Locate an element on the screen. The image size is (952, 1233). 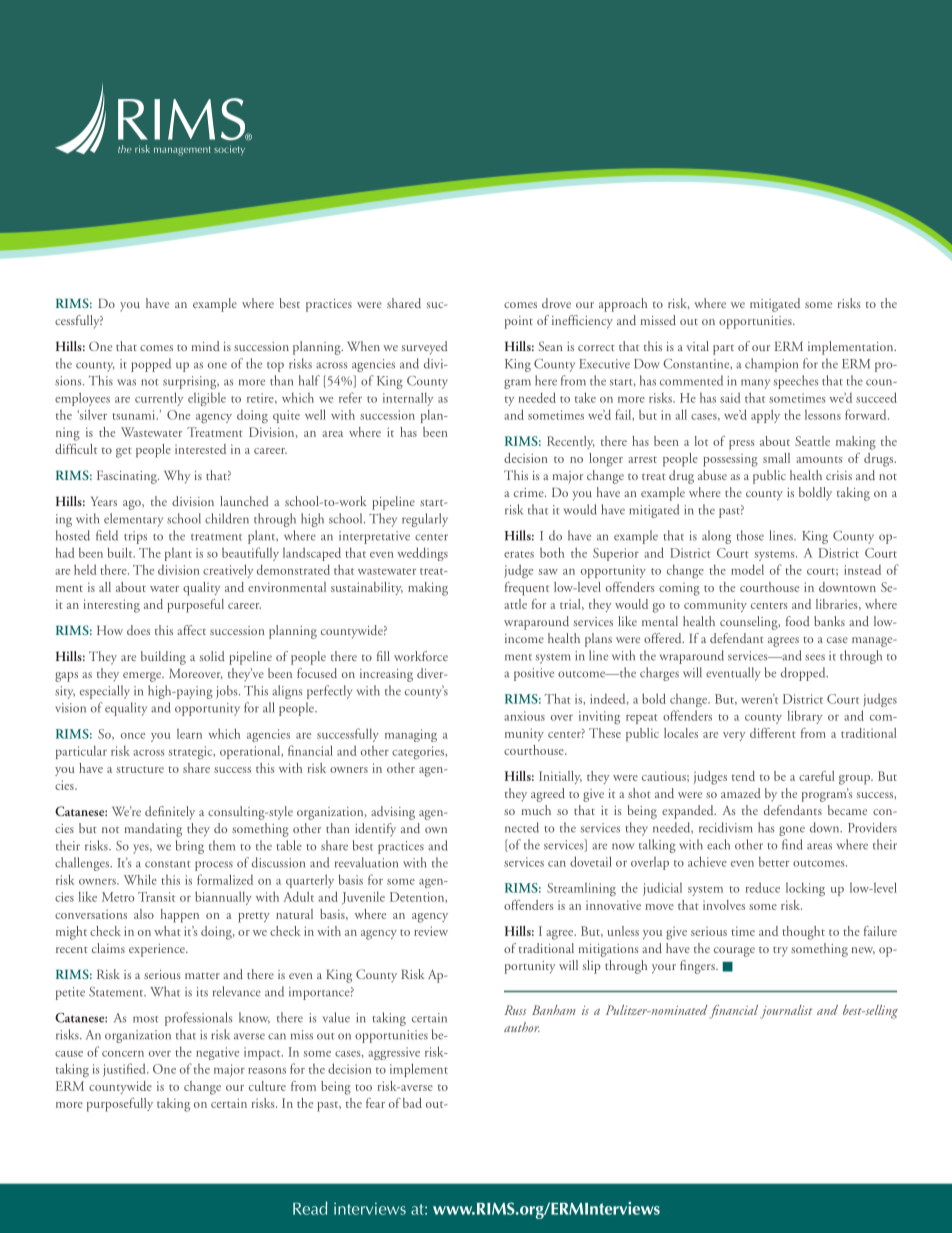
point is located at coordinates (519, 322).
